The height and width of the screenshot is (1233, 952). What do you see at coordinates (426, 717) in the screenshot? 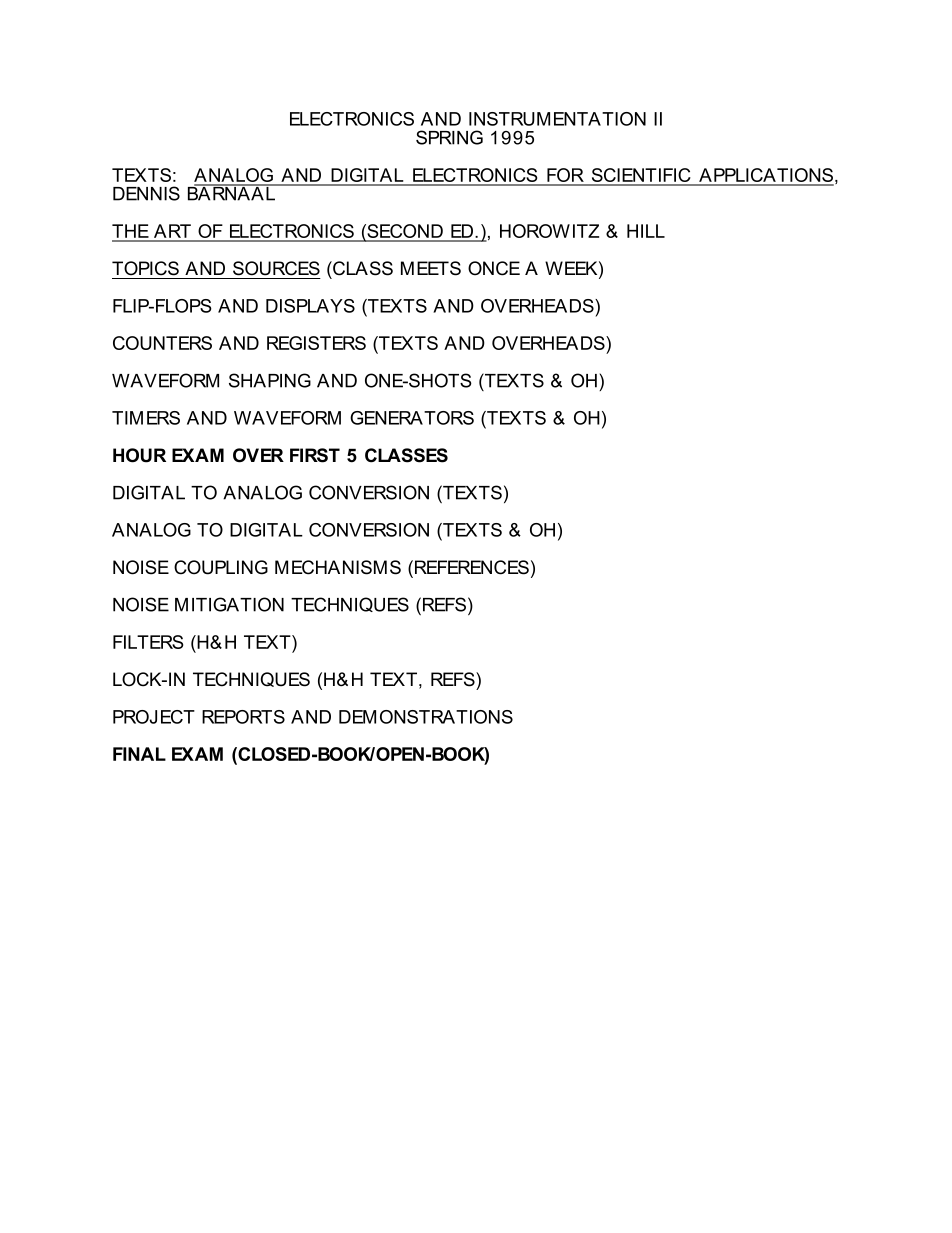
I see `DEMONSTRATIONS` at bounding box center [426, 717].
